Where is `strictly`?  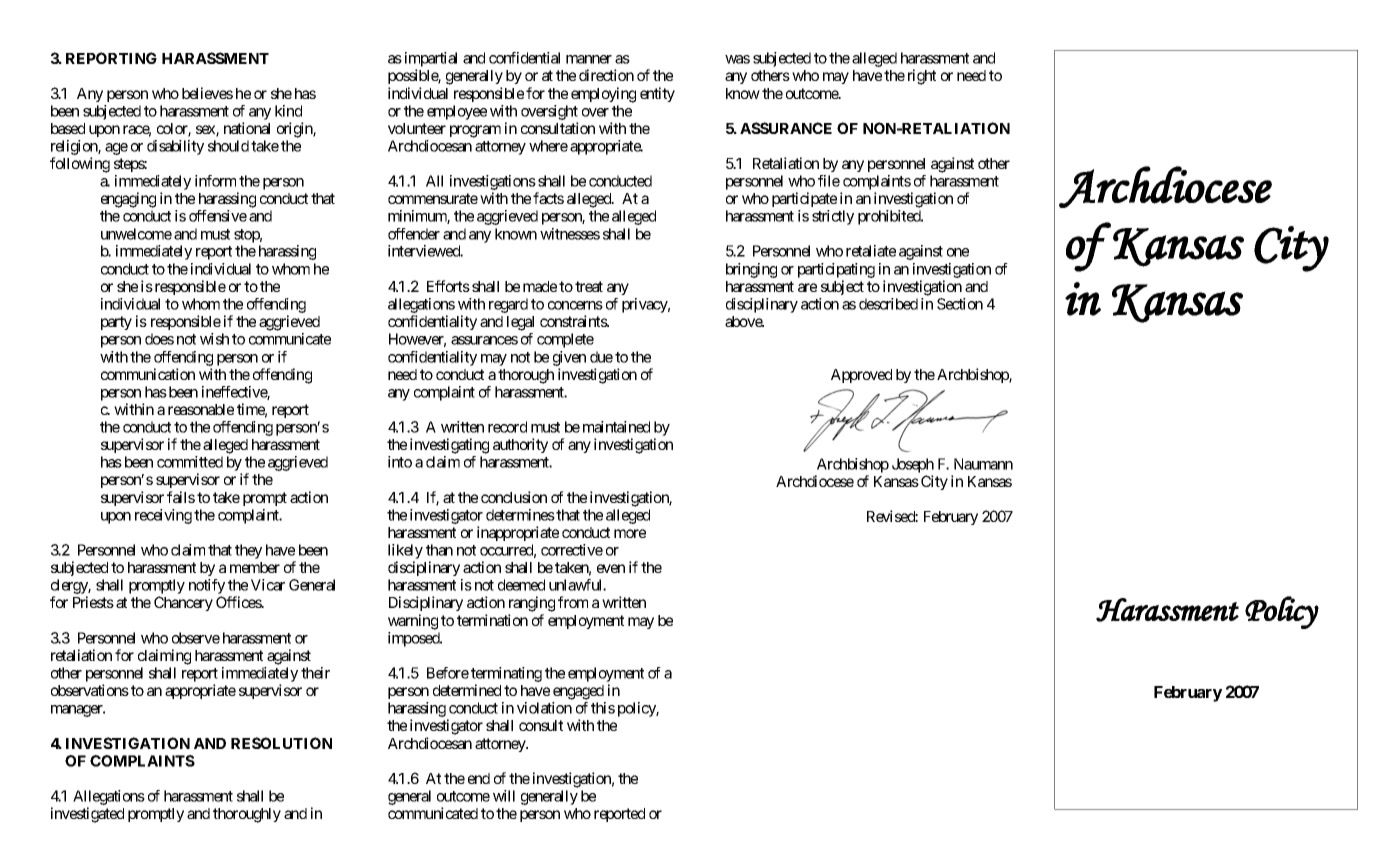 strictly is located at coordinates (833, 217).
